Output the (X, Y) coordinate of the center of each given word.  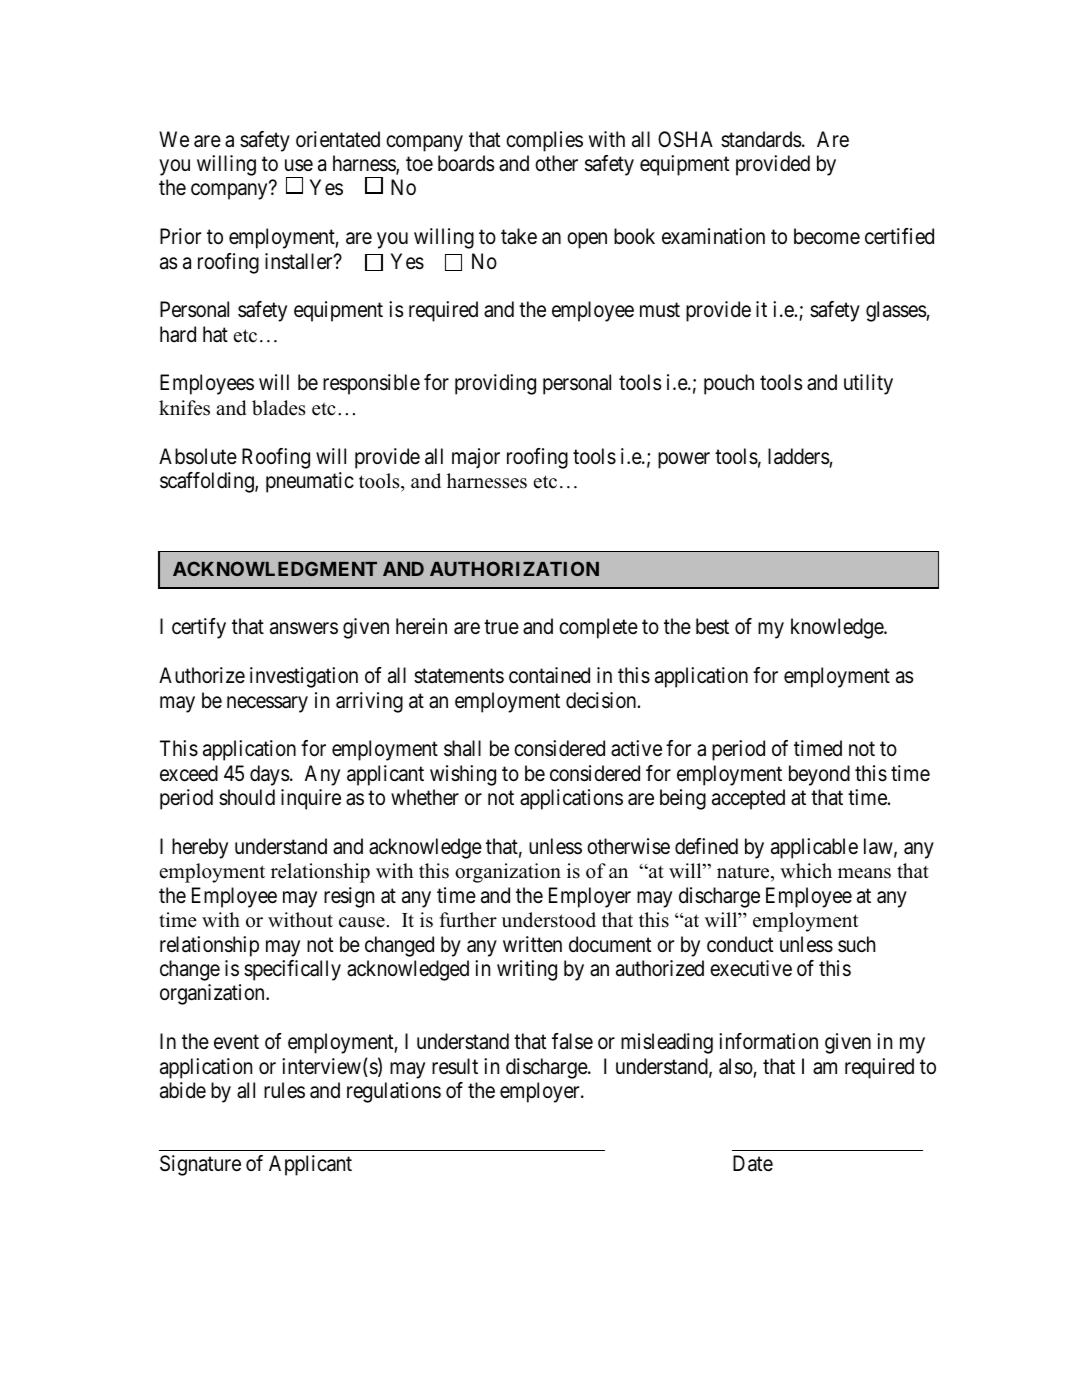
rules (284, 1090)
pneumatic (310, 482)
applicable (814, 848)
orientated (338, 139)
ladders (799, 456)
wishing (463, 775)
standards (761, 139)
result (455, 1066)
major (476, 458)
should (247, 797)
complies (544, 141)
